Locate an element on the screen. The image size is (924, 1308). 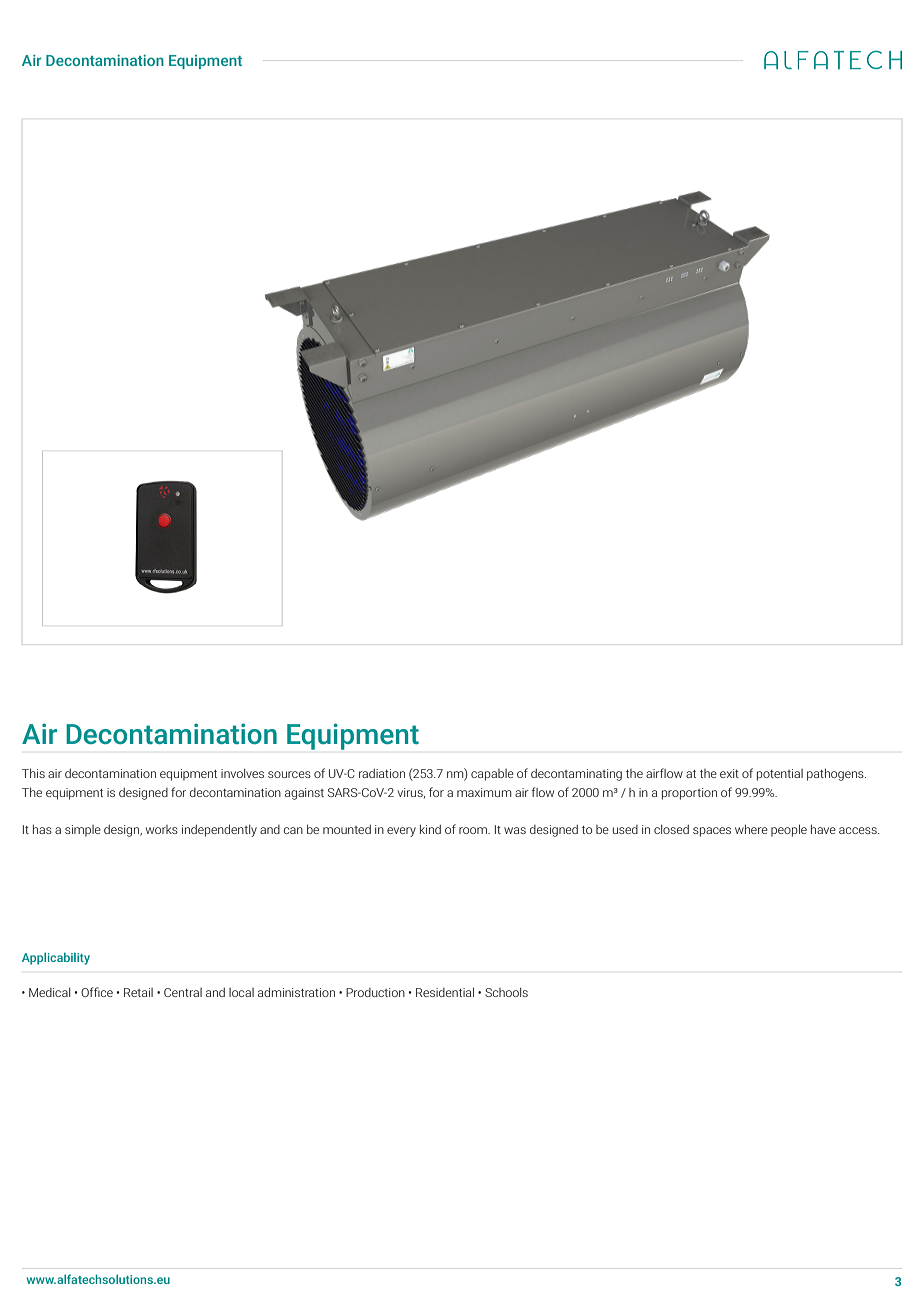
spaces is located at coordinates (712, 832).
